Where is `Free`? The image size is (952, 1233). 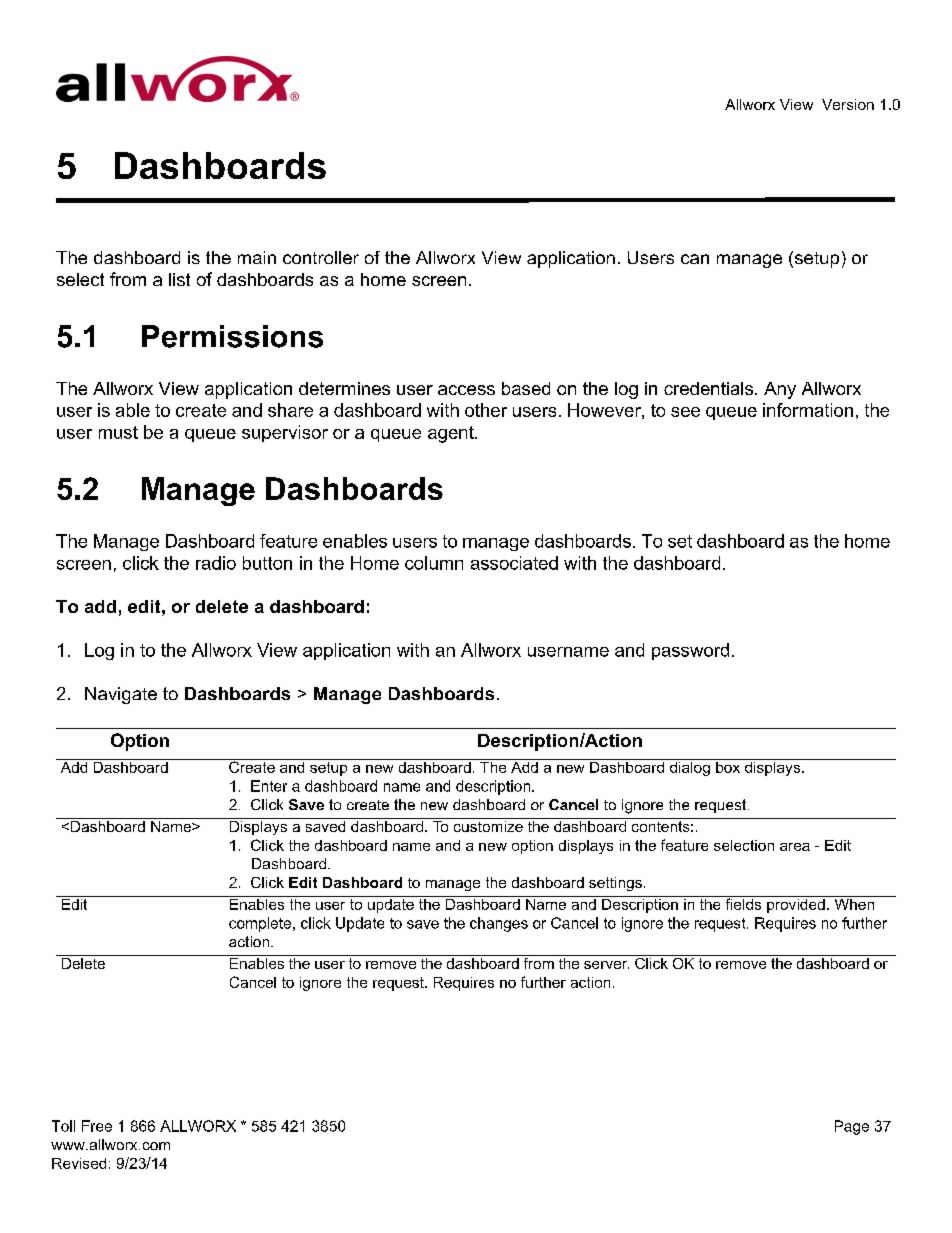
Free is located at coordinates (97, 1126).
